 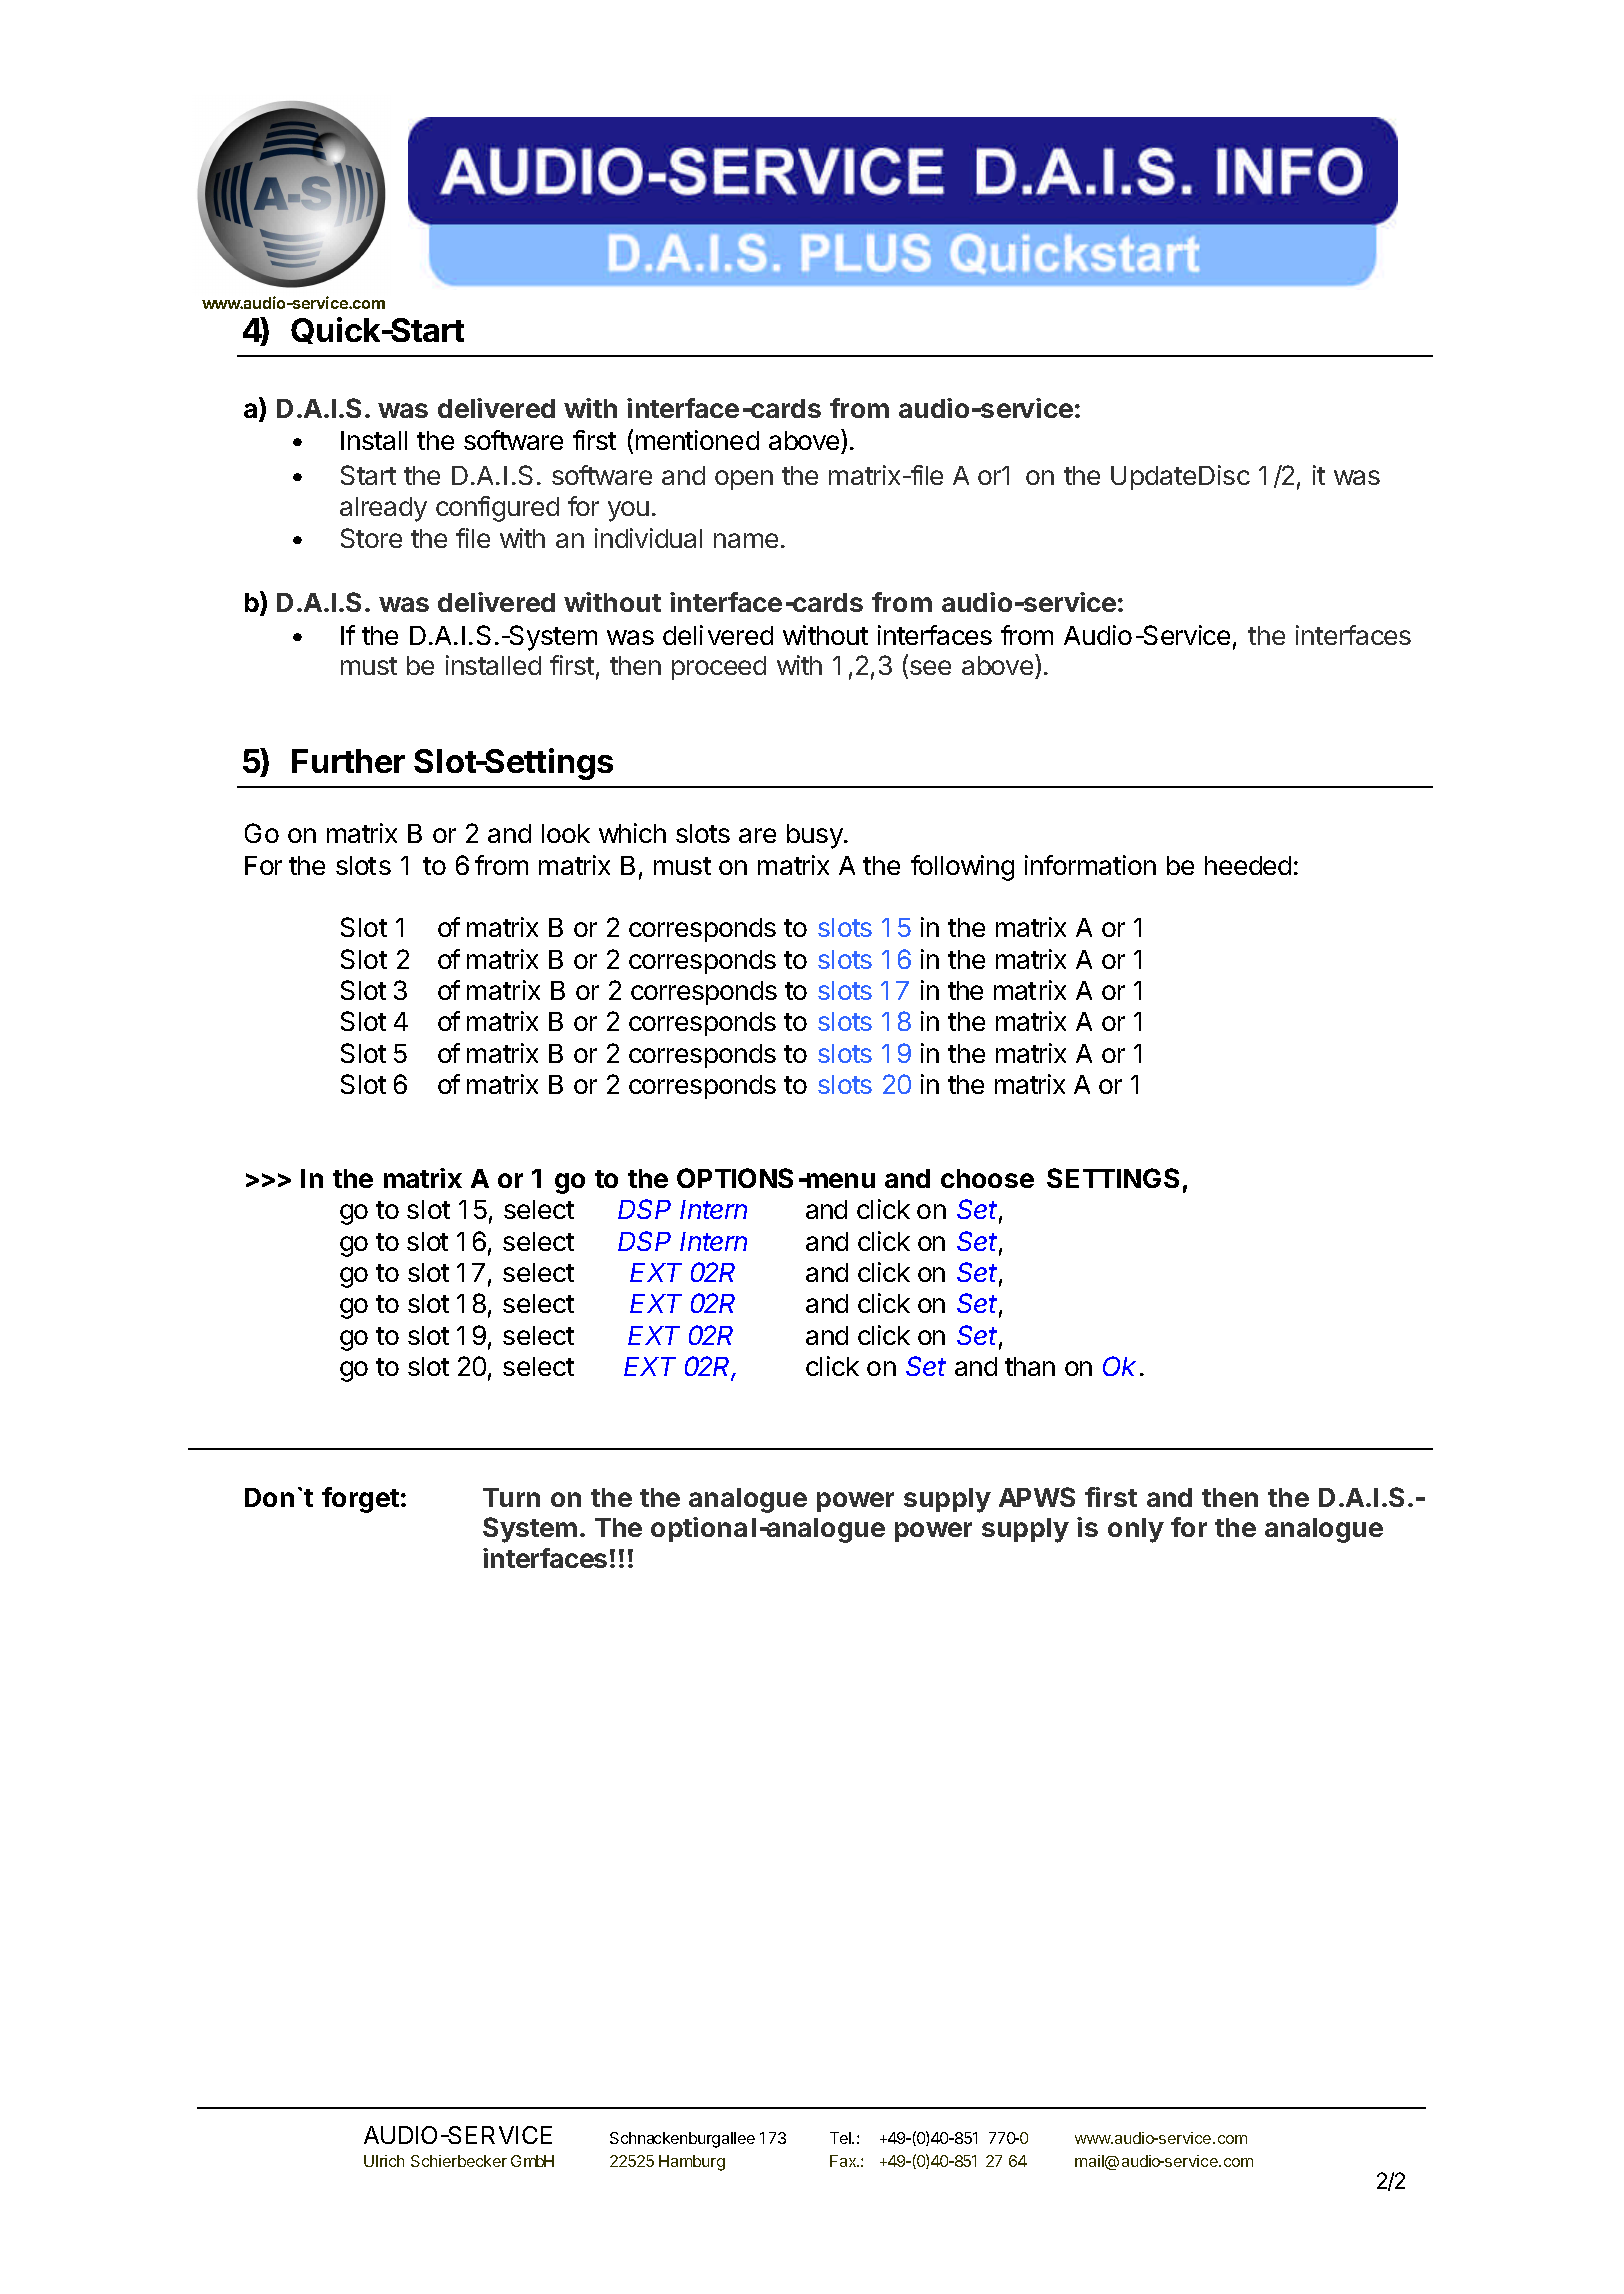 I want to click on Ulrich, so click(x=384, y=2161).
